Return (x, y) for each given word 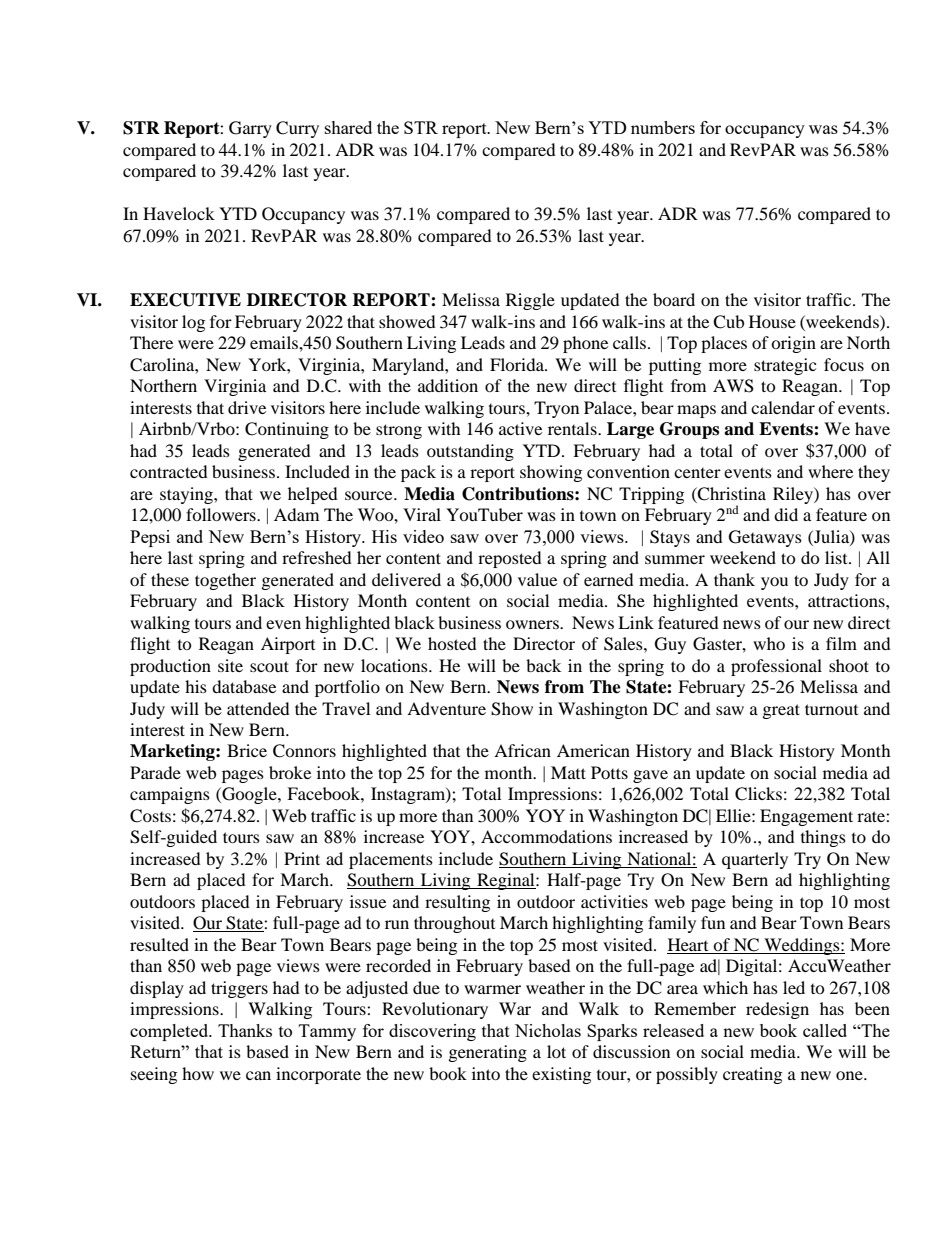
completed (170, 1032)
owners (533, 624)
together (225, 581)
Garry (250, 129)
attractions (847, 600)
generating (488, 1053)
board (674, 299)
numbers (663, 127)
